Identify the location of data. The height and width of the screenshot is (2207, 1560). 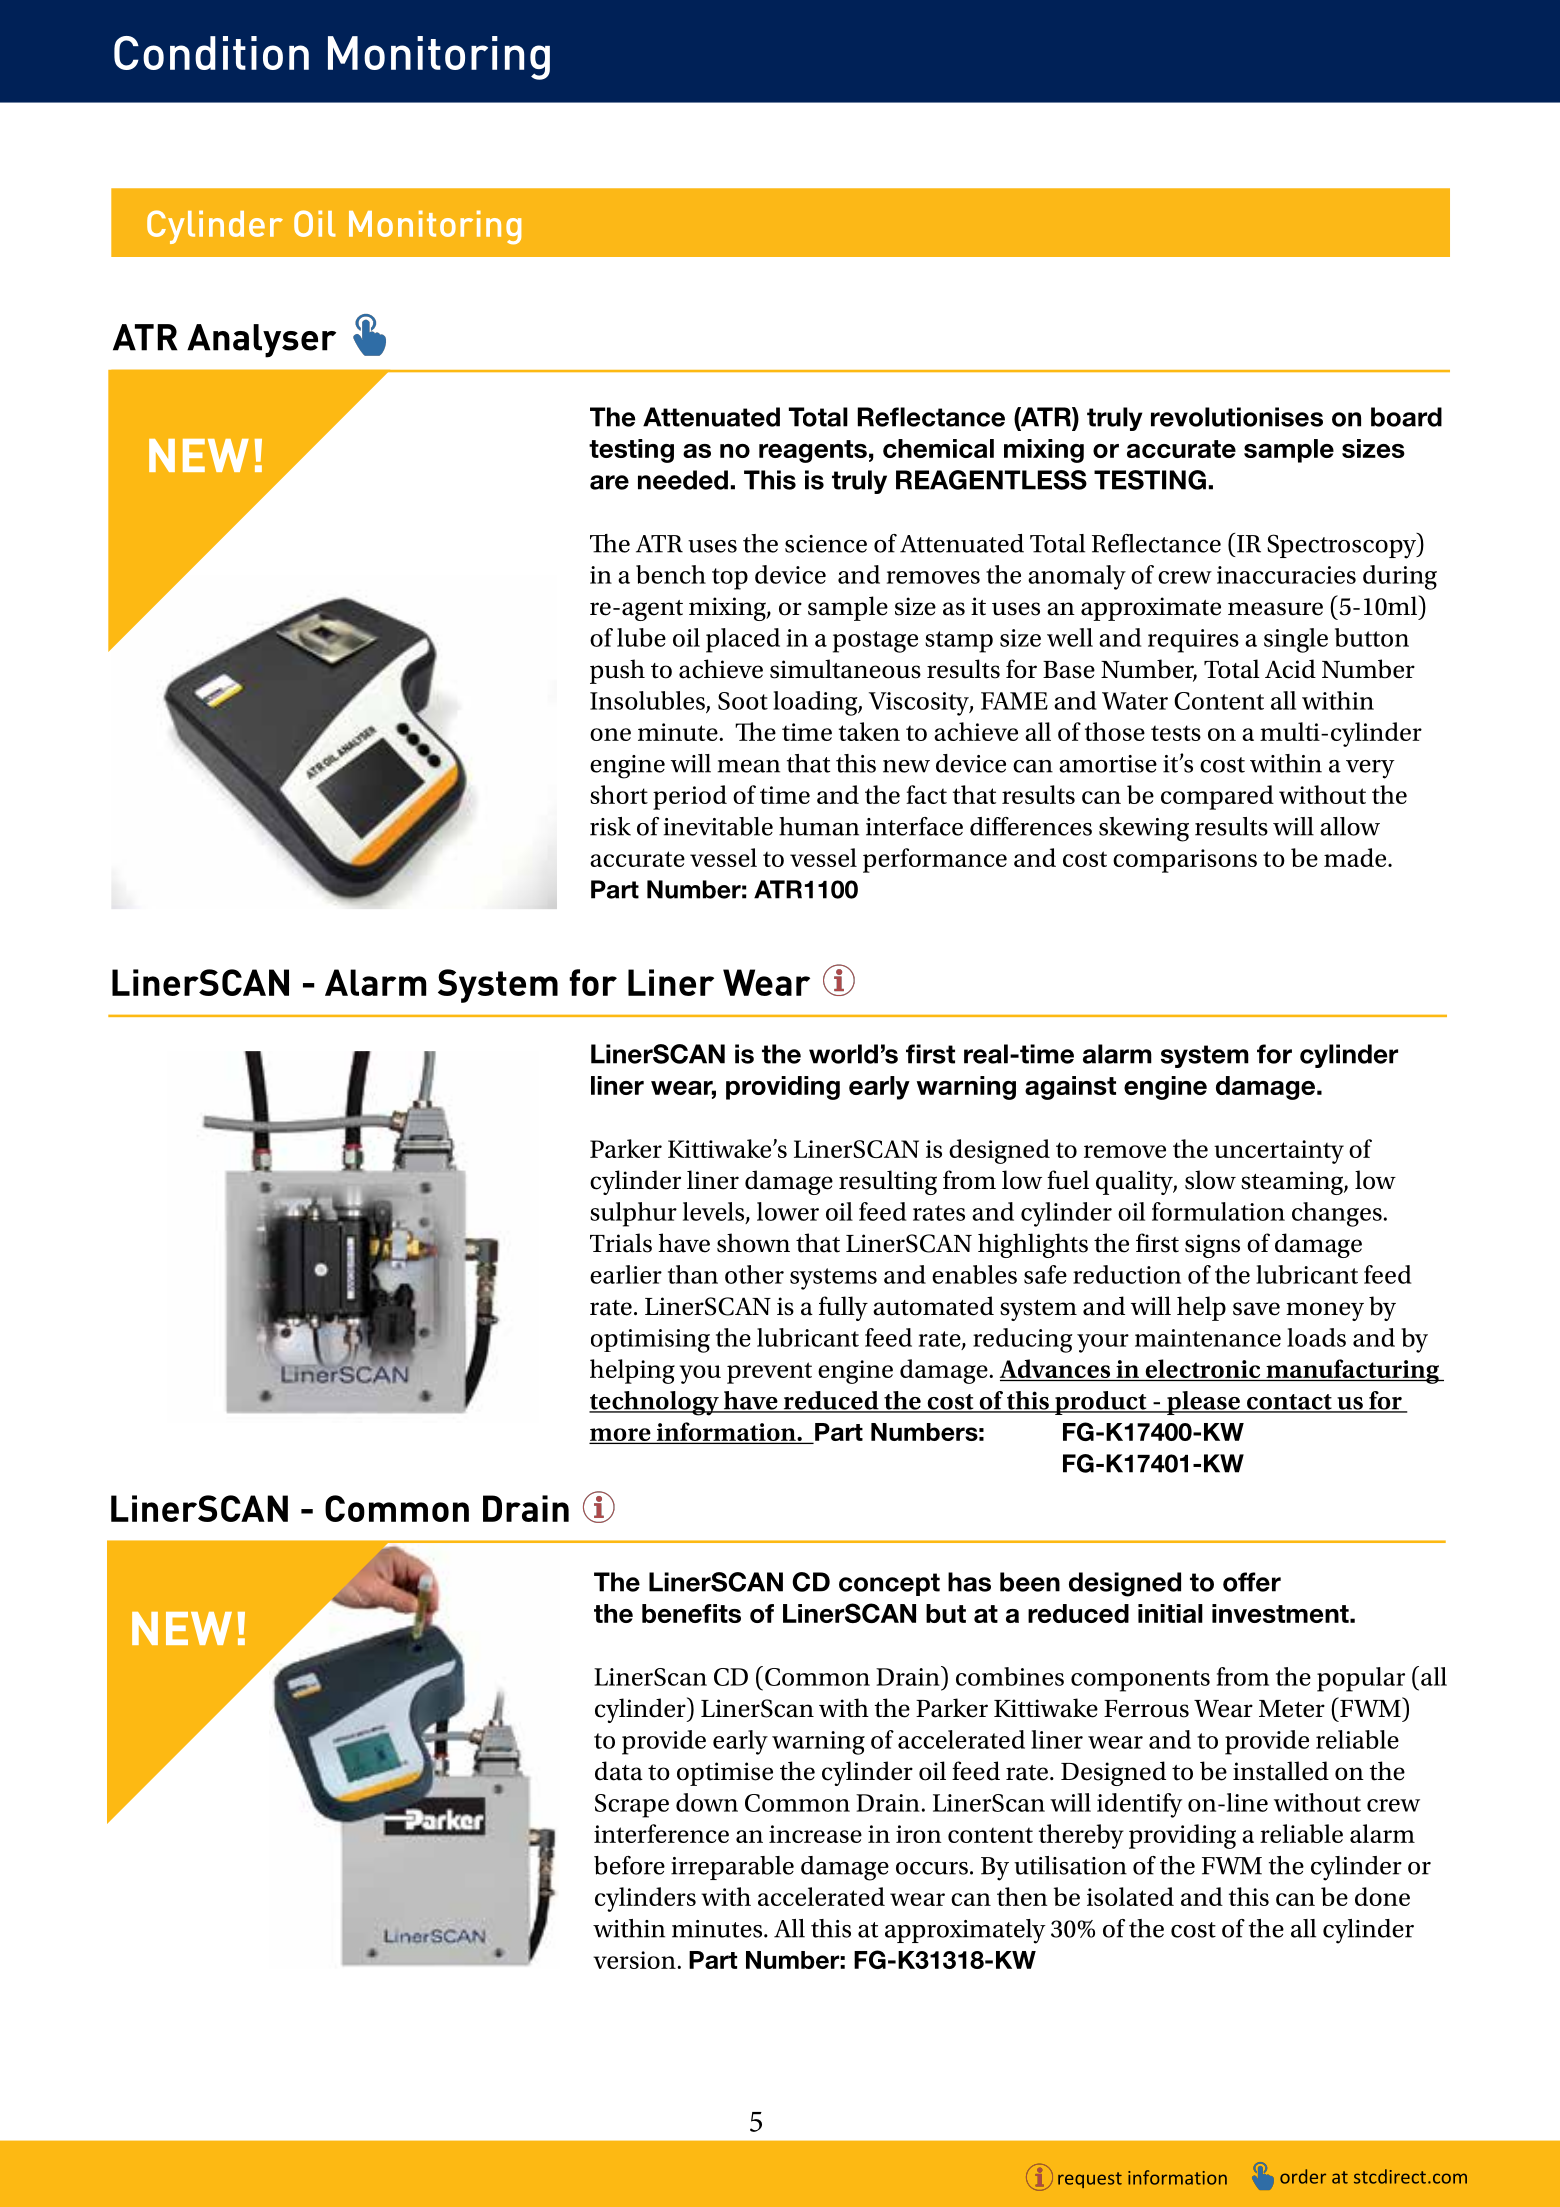
(619, 1771).
